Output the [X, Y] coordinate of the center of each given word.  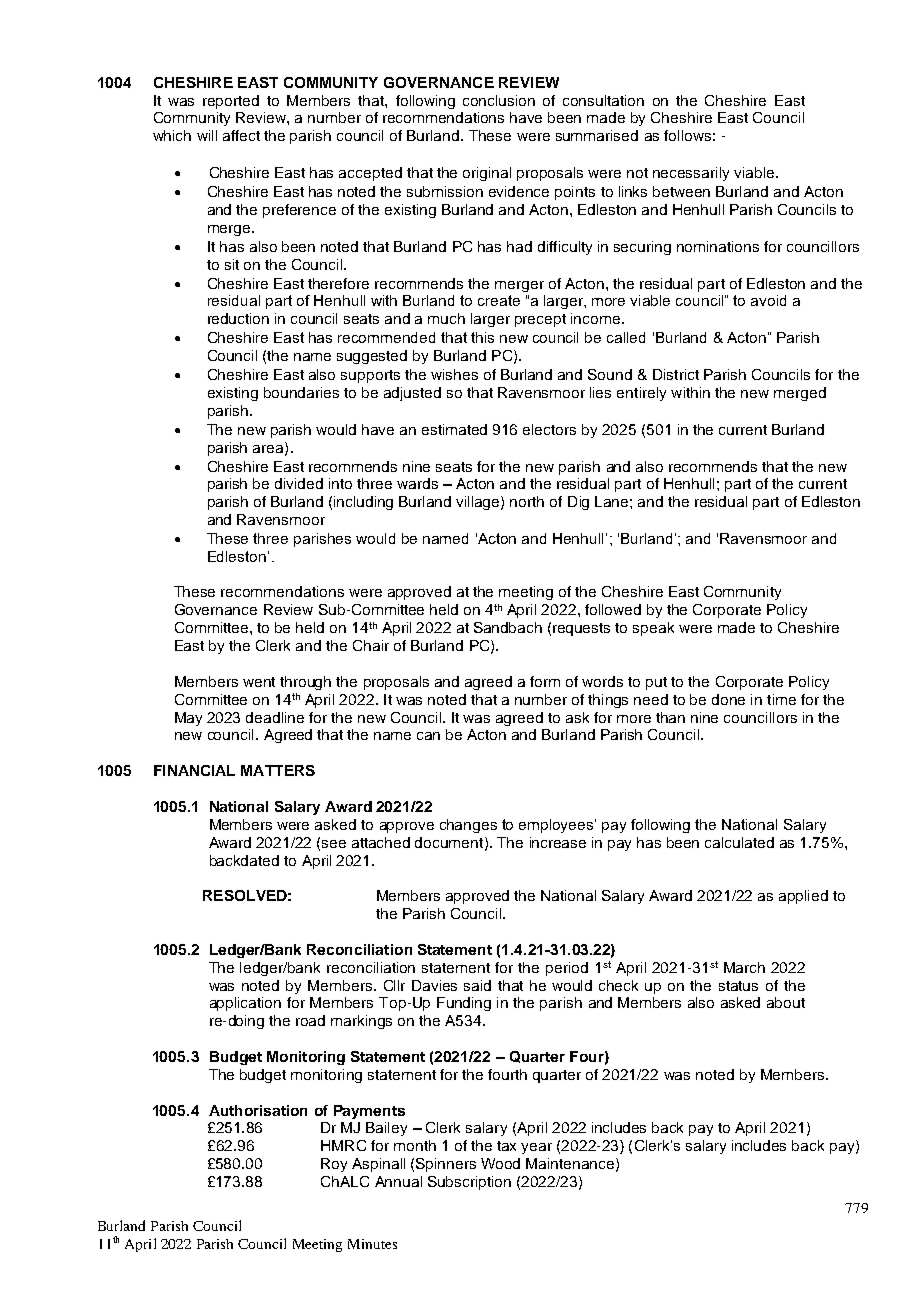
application [245, 1004]
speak [653, 629]
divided [299, 483]
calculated [739, 842]
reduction [238, 318]
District [676, 374]
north [527, 501]
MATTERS [278, 770]
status [738, 986]
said [477, 985]
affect [241, 135]
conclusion [499, 100]
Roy [334, 1165]
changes [468, 826]
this [482, 337]
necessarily [691, 174]
